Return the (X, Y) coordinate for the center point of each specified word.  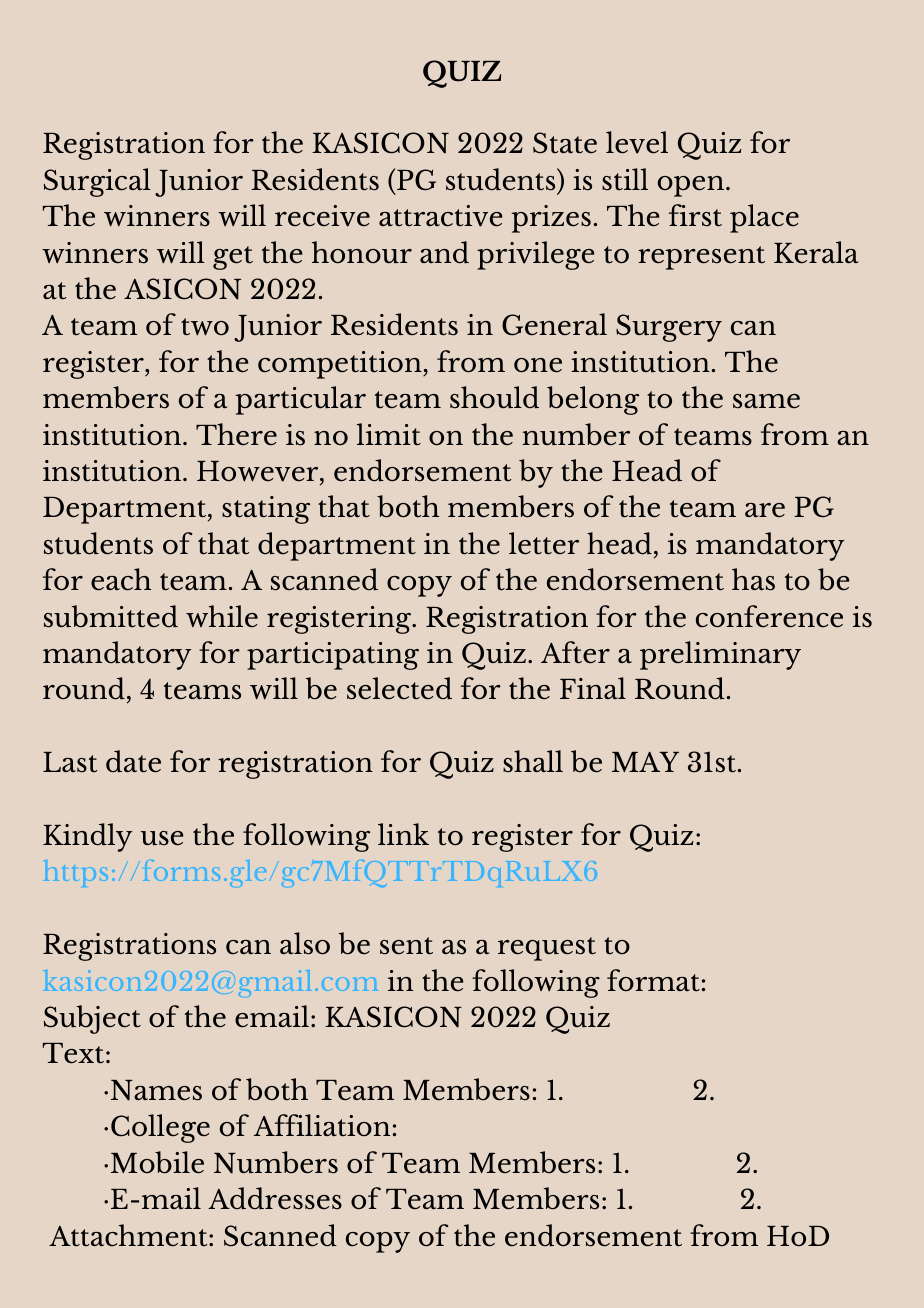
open (691, 186)
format (653, 980)
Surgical (97, 182)
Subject (92, 1019)
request (547, 949)
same (766, 401)
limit (389, 434)
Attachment (129, 1235)
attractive (441, 216)
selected (399, 688)
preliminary (720, 655)
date (133, 761)
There (236, 434)
